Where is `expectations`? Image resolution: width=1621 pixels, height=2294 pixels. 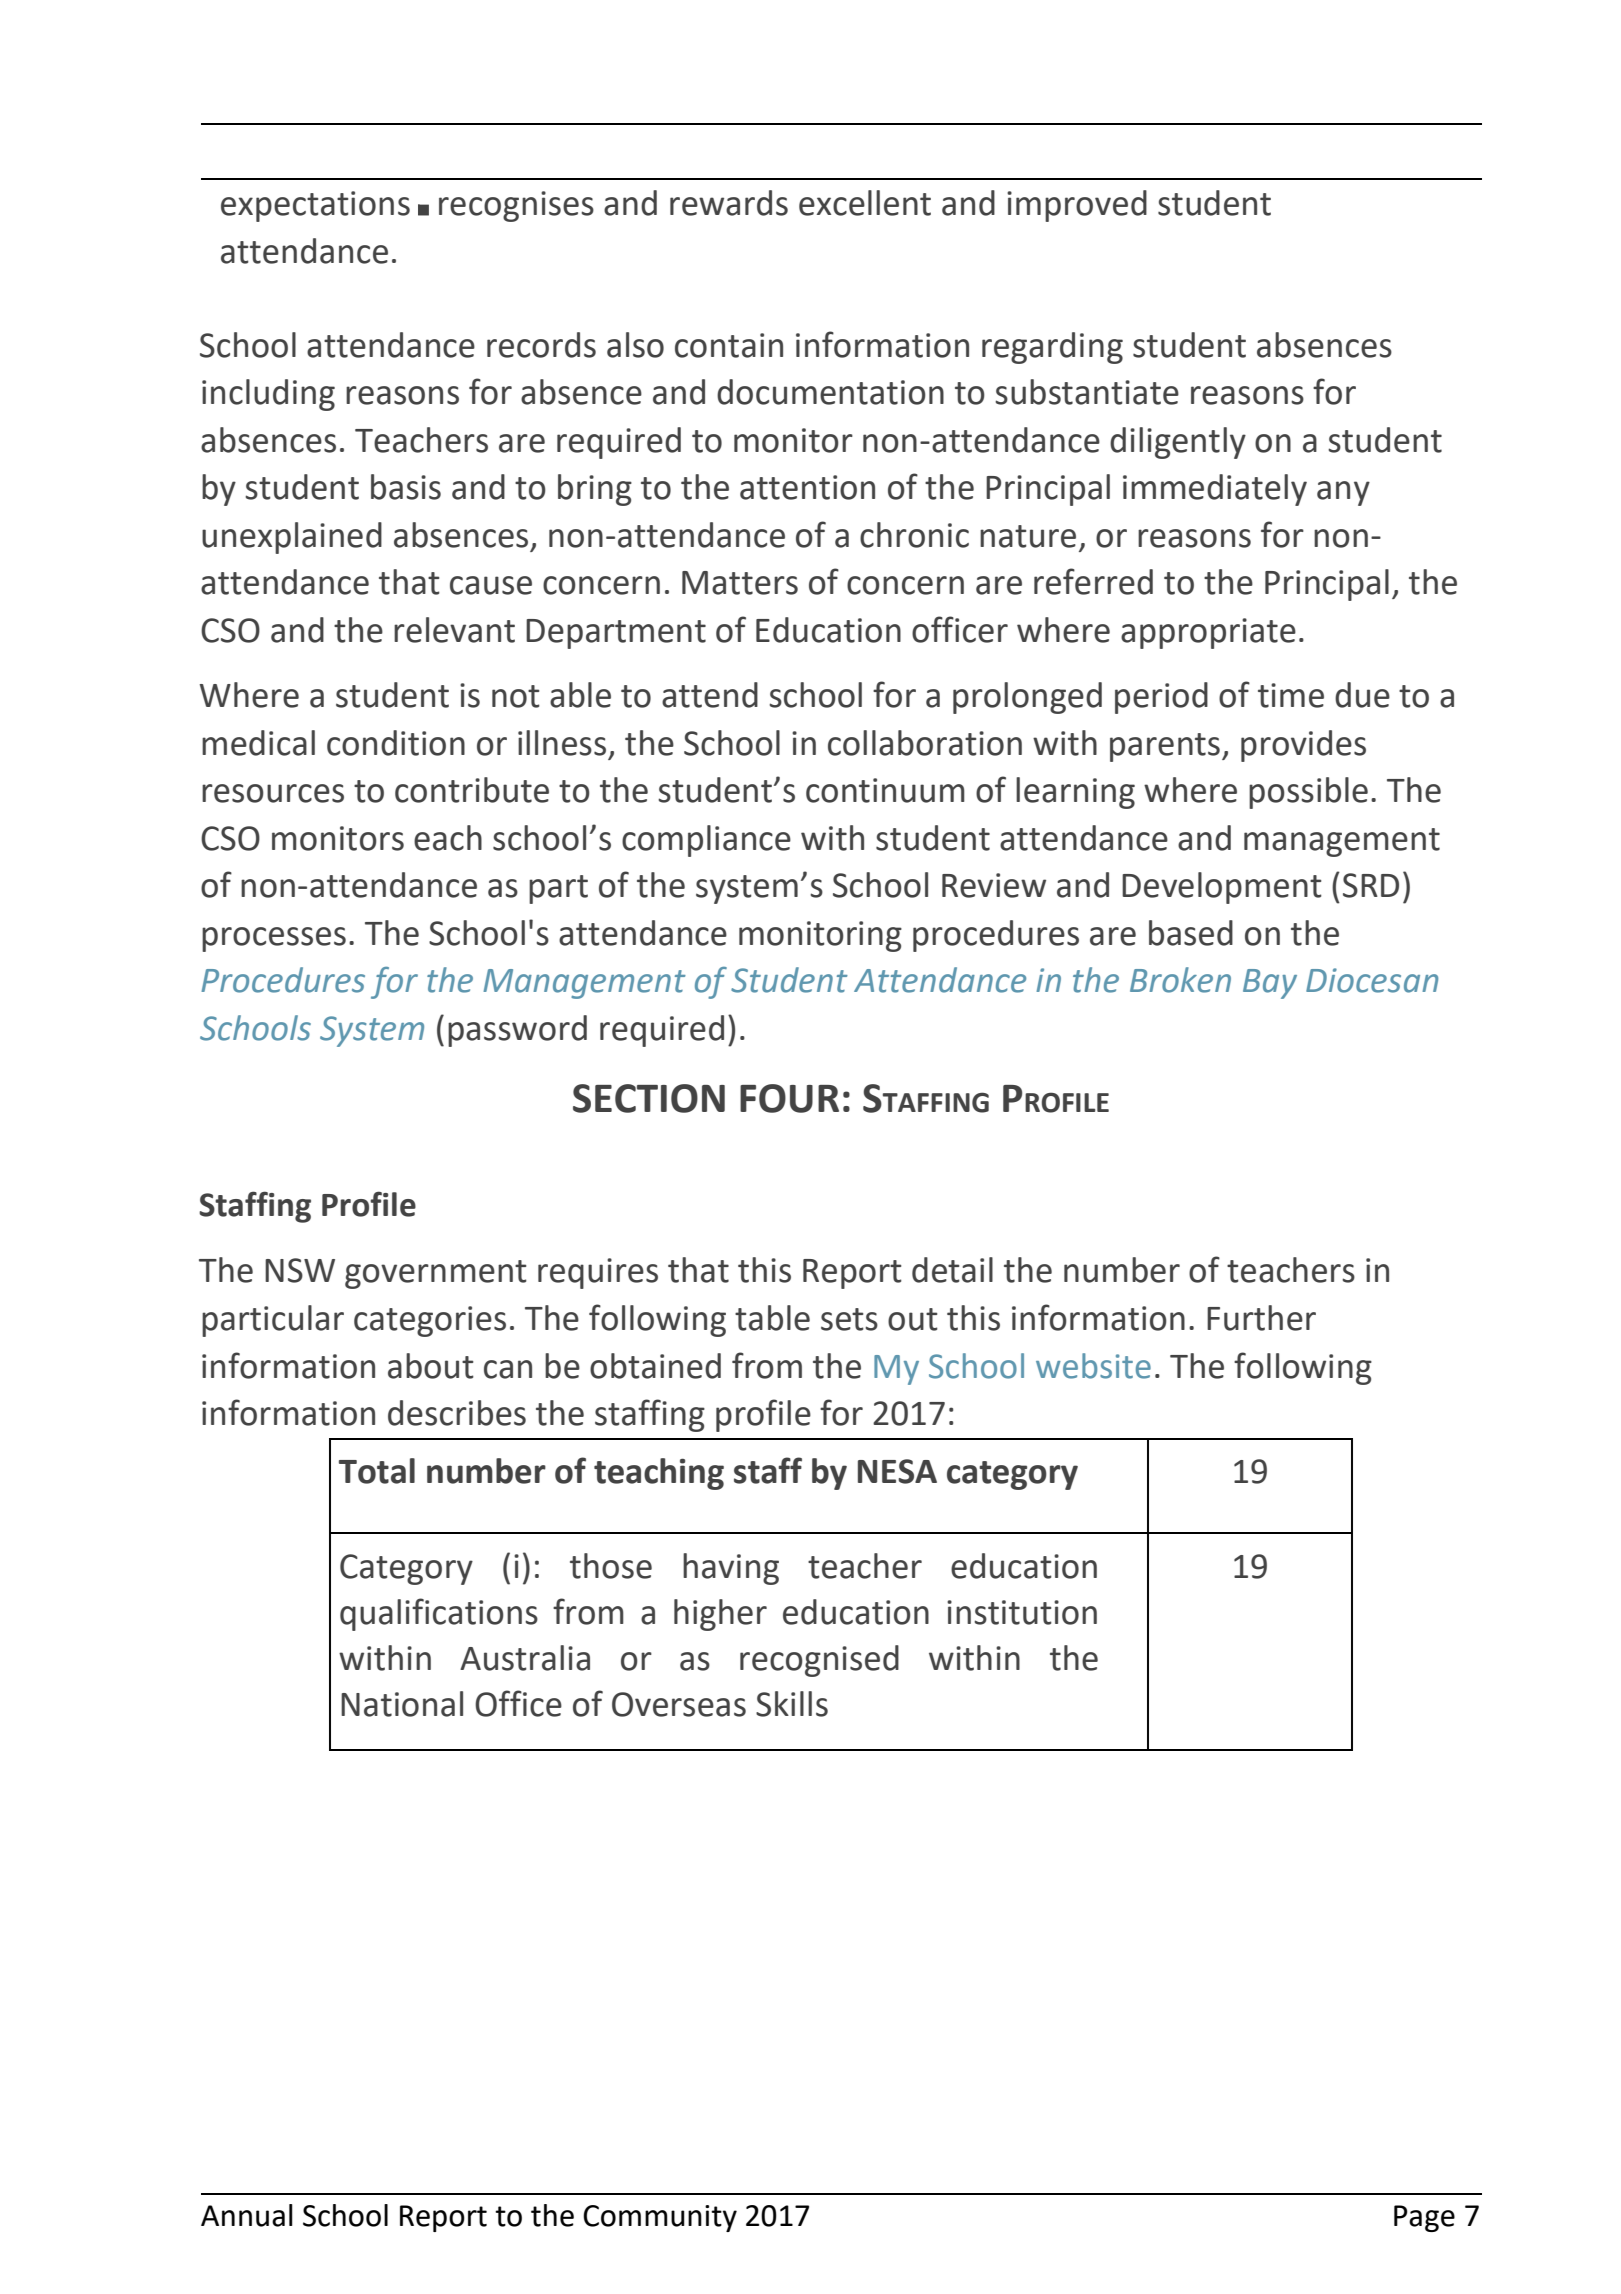
expectations is located at coordinates (315, 206).
